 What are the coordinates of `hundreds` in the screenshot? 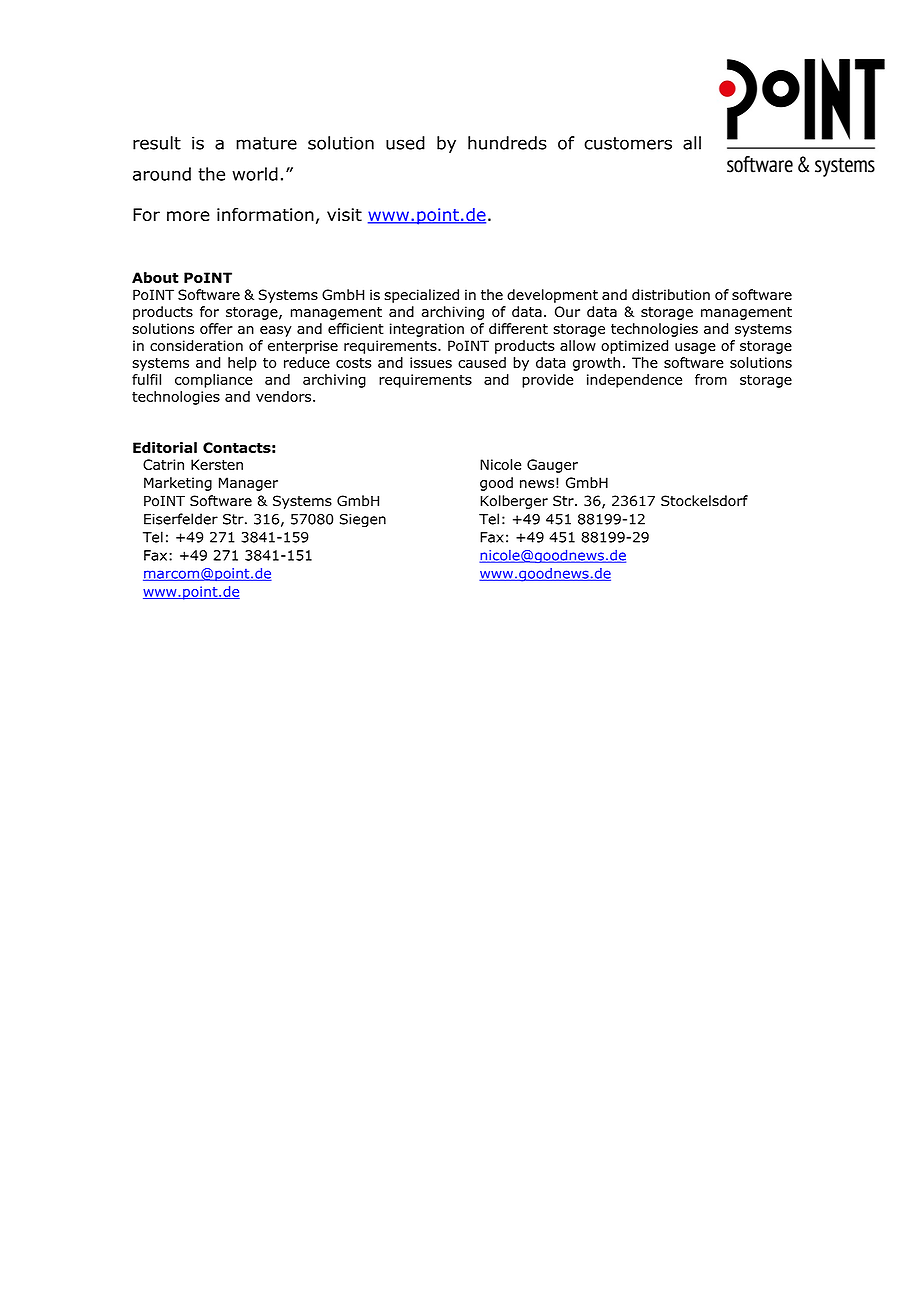 It's located at (507, 143).
